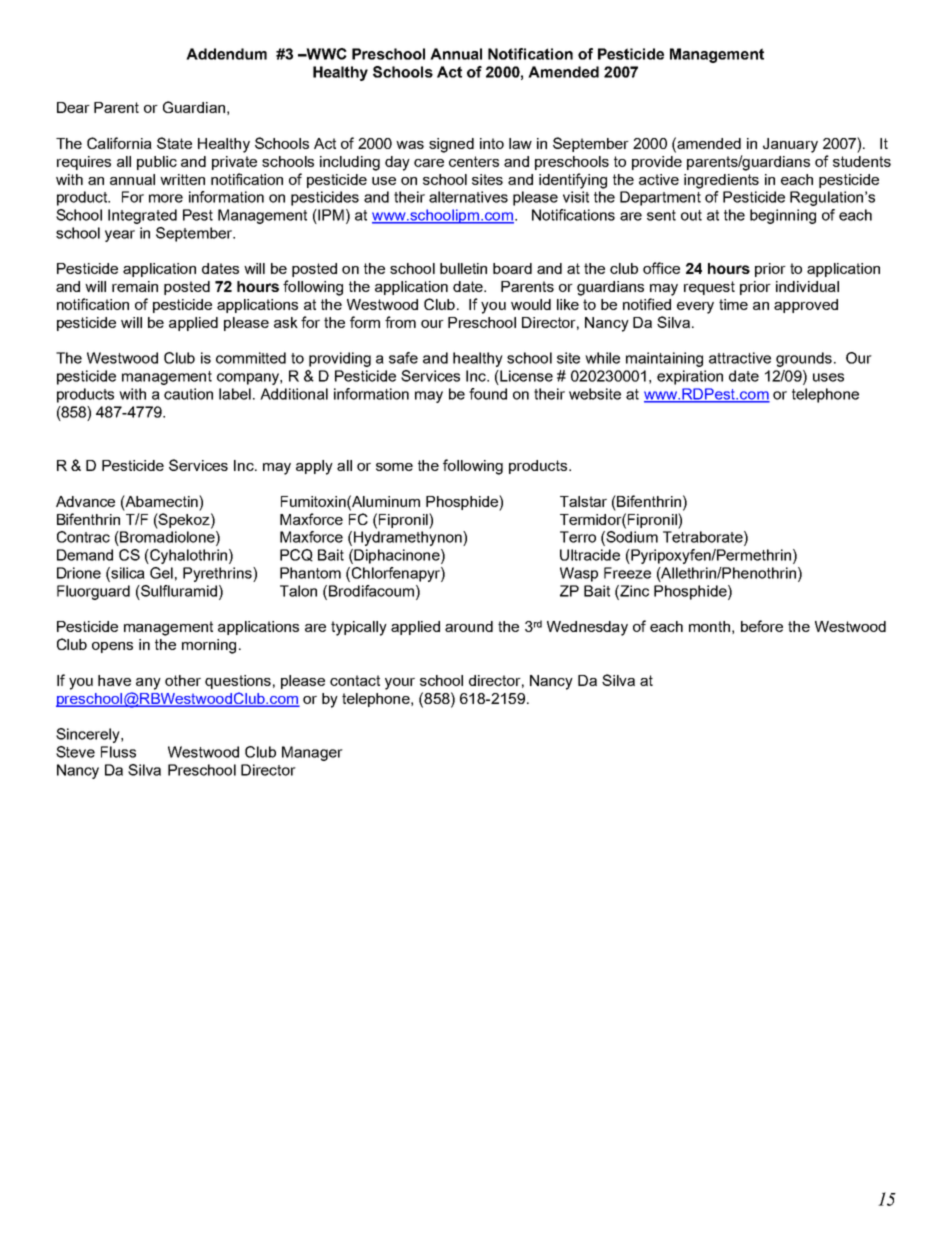 This screenshot has height=1233, width=952. Describe the element at coordinates (75, 752) in the screenshot. I see `Steve` at that location.
